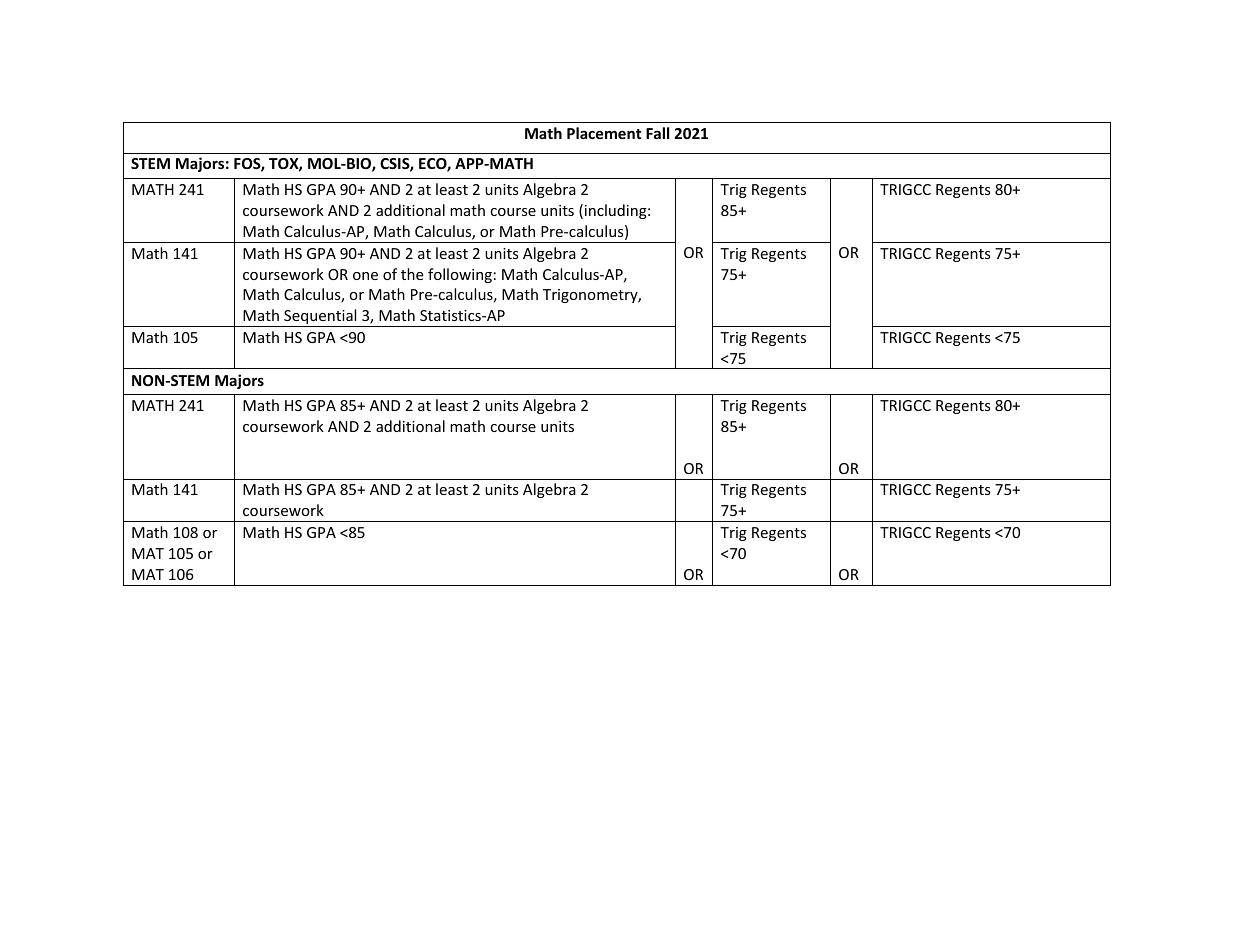  Describe the element at coordinates (412, 274) in the screenshot. I see `the` at that location.
